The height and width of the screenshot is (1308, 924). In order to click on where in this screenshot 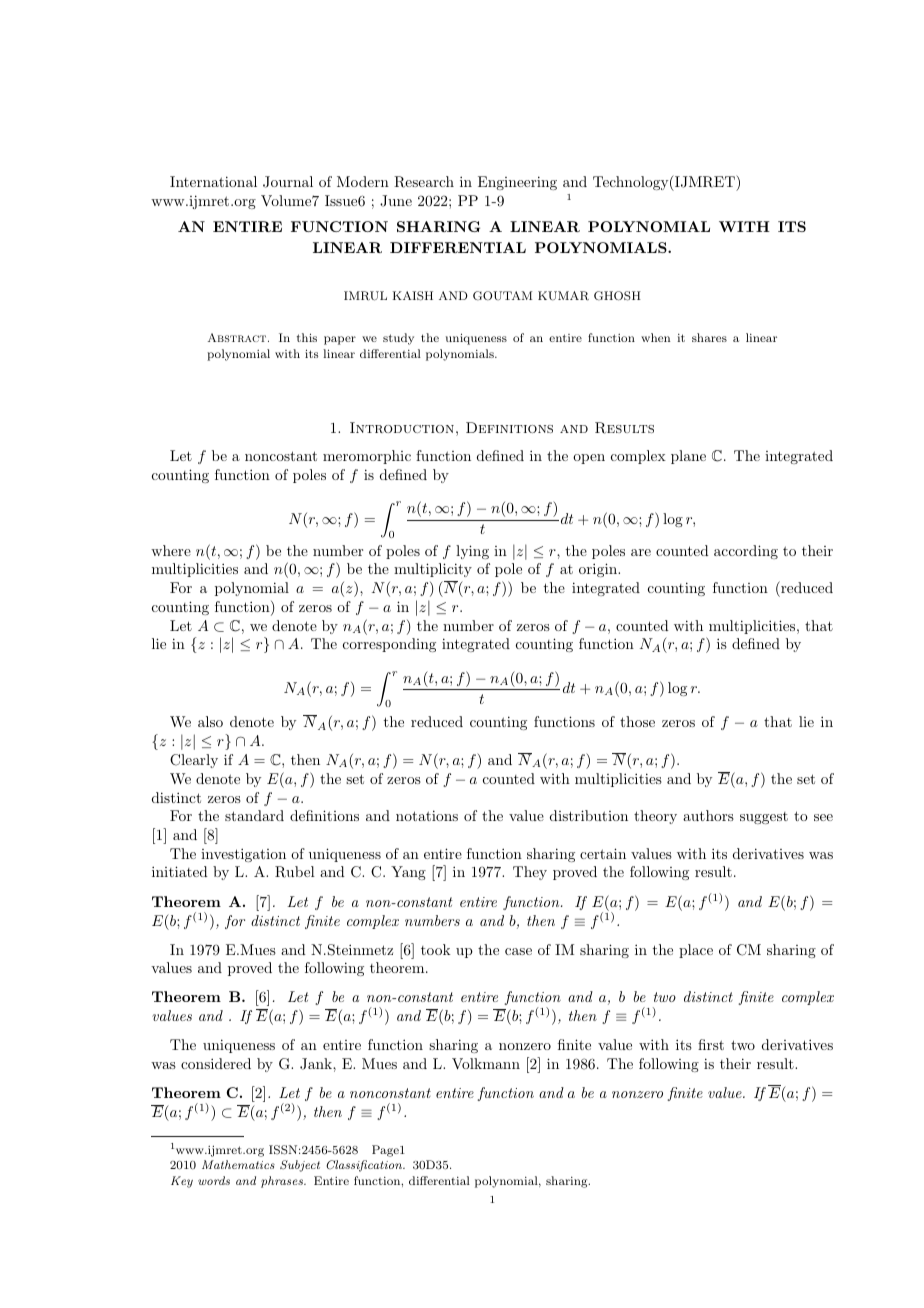, I will do `click(171, 550)`.
